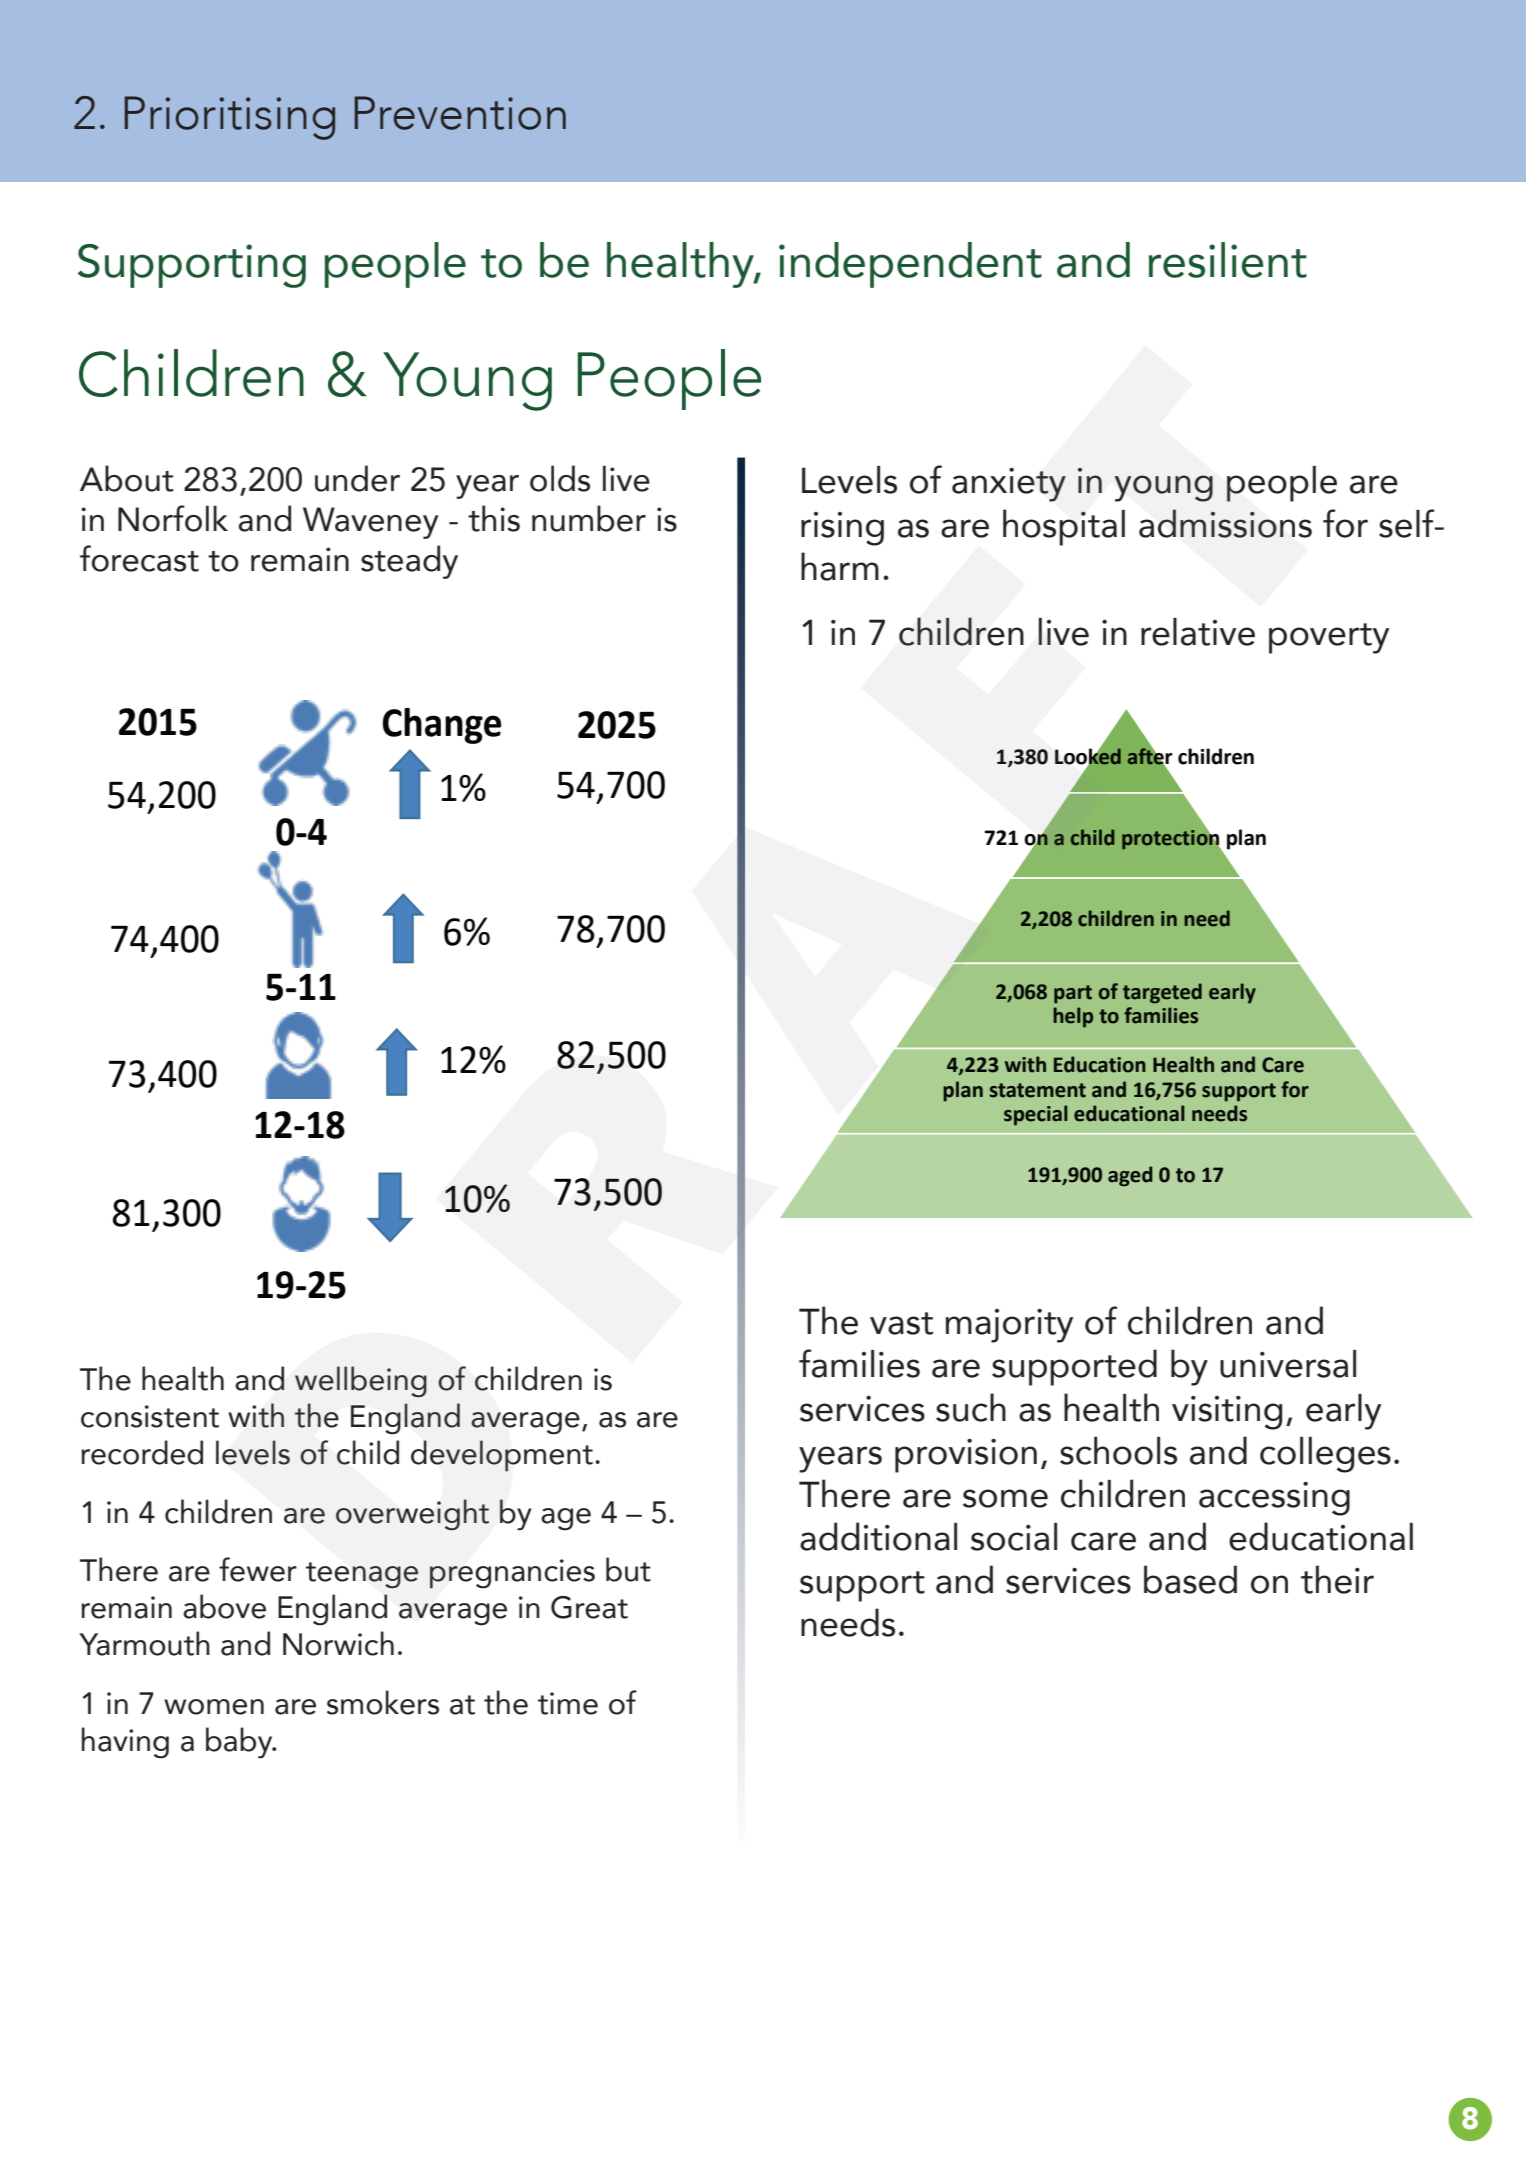 This screenshot has width=1526, height=2159. I want to click on wellbeing, so click(361, 1381).
